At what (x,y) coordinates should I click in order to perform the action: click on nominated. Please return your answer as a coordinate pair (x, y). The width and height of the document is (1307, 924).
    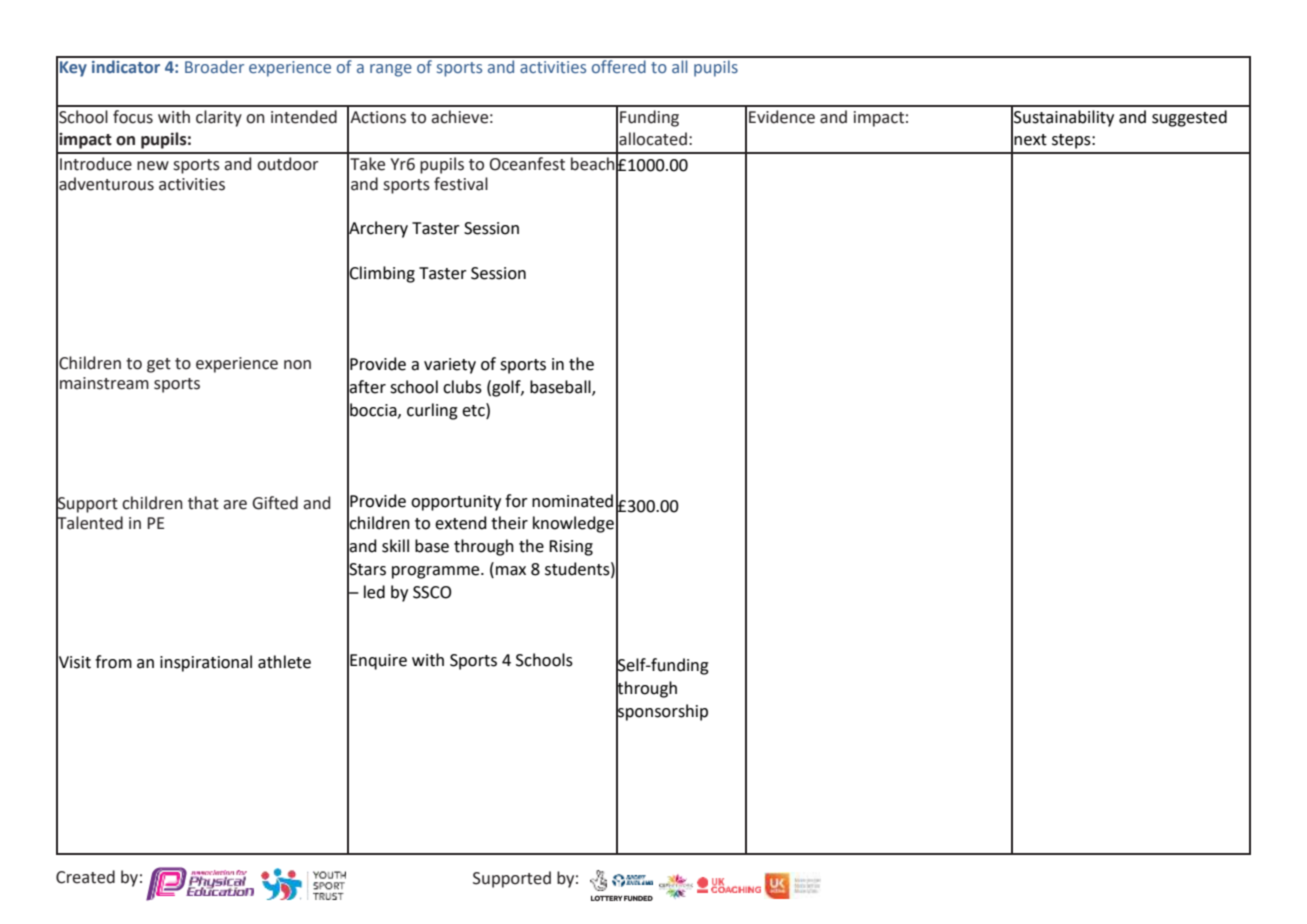
    Looking at the image, I should click on (572, 501).
